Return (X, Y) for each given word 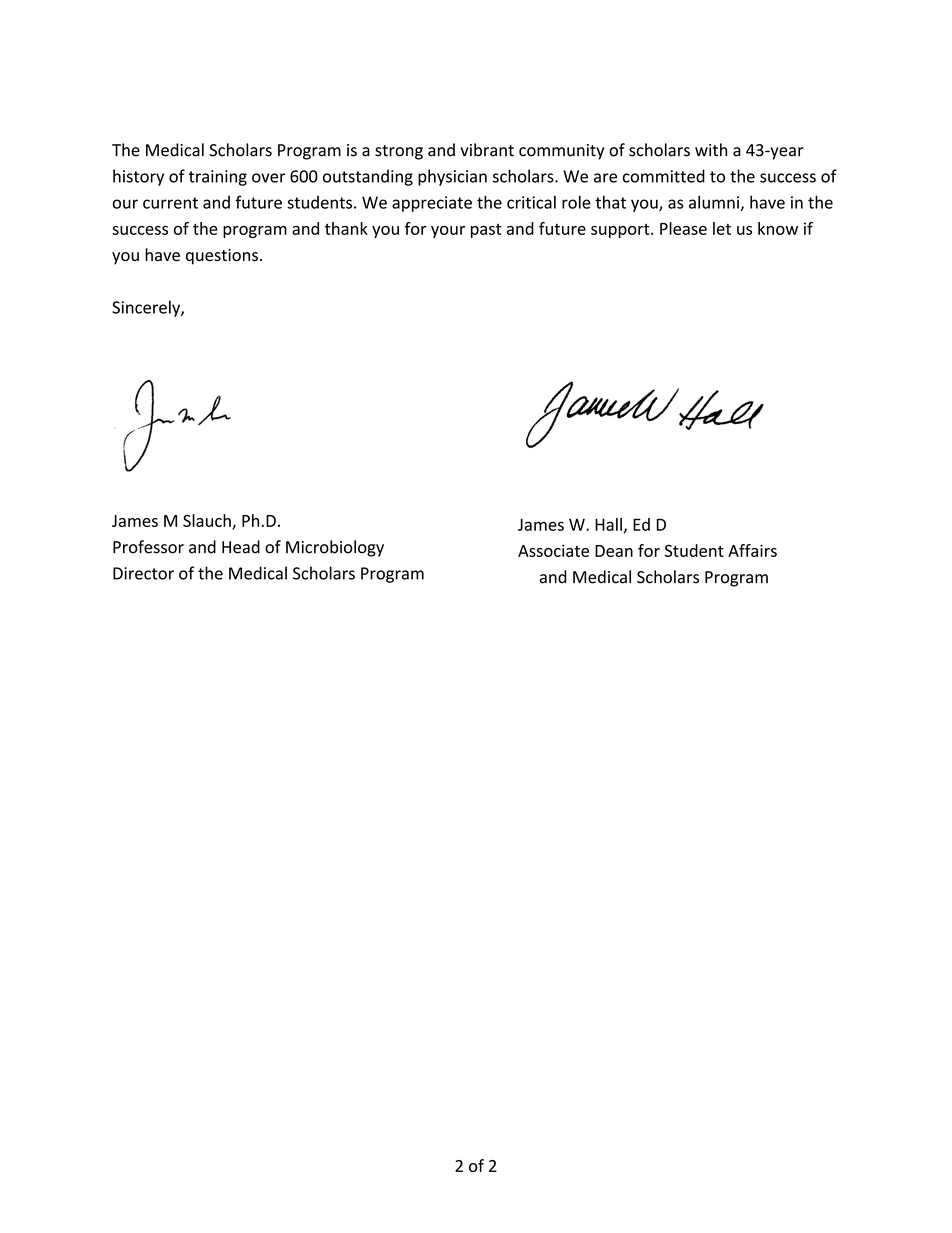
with (711, 150)
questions (222, 257)
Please (683, 228)
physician (452, 177)
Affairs (752, 550)
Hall (608, 524)
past (486, 231)
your (448, 232)
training (218, 178)
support (621, 231)
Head (241, 547)
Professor (148, 547)
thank (346, 228)
